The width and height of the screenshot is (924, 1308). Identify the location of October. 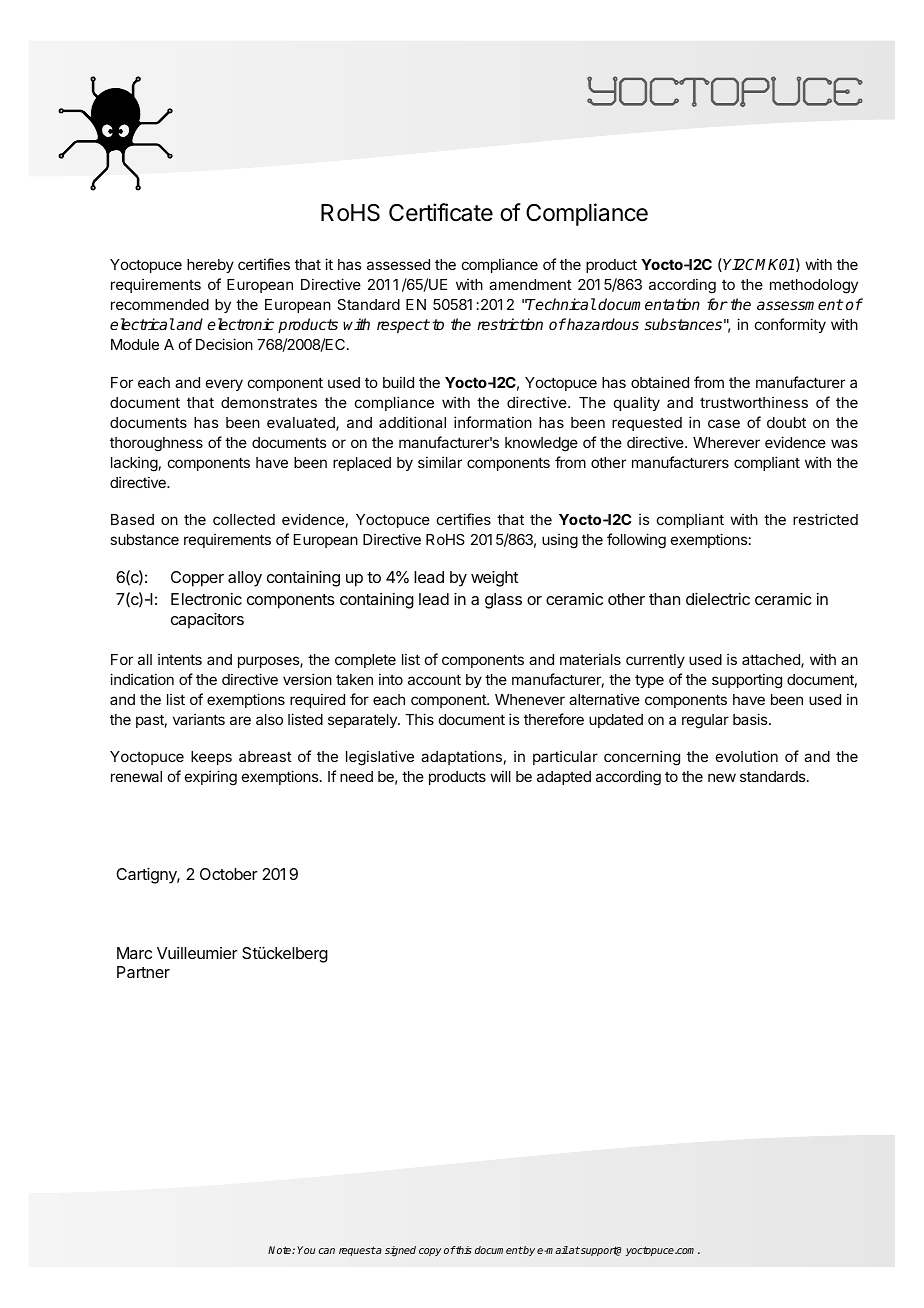
(229, 874).
